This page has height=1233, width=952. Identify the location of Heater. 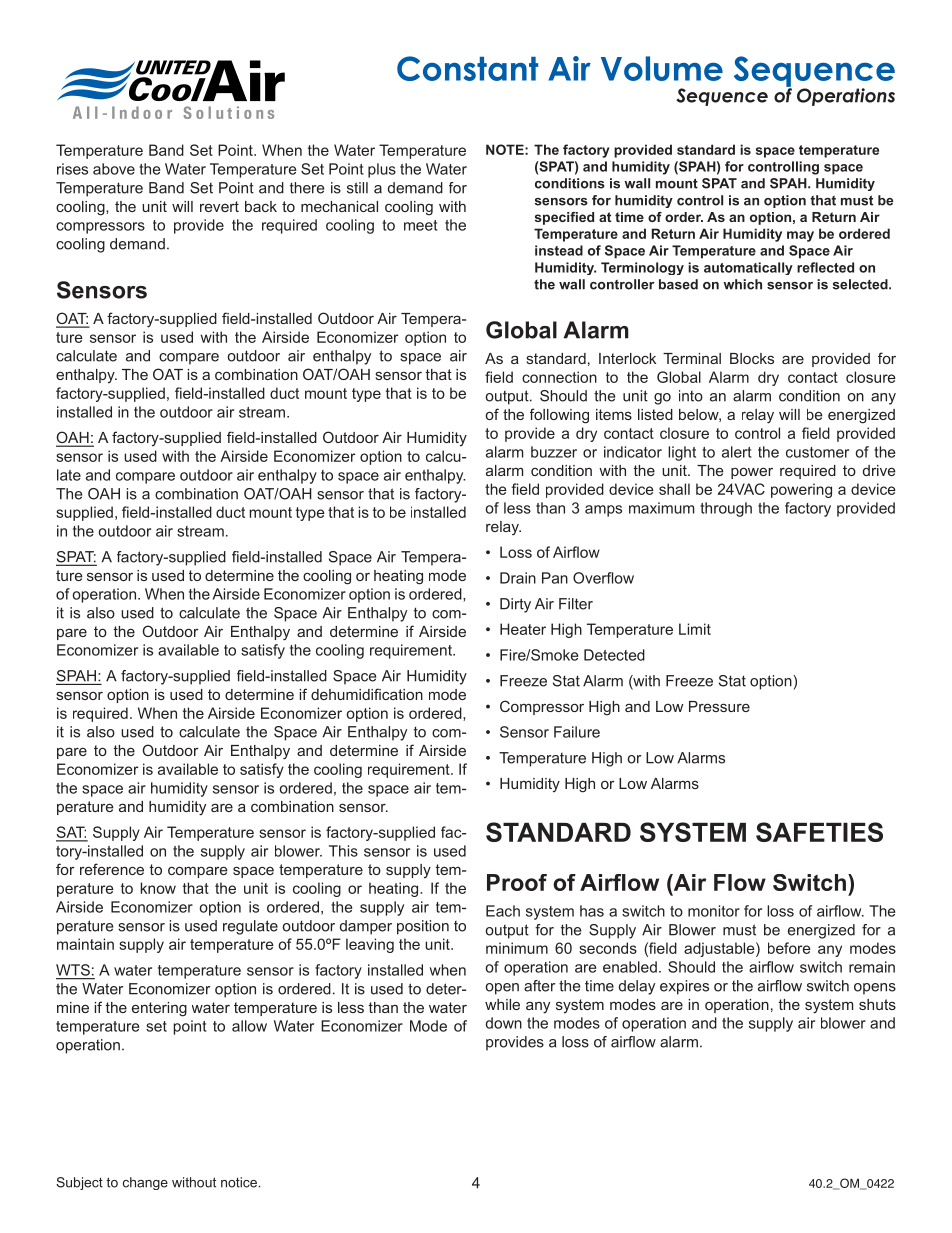
(523, 629).
